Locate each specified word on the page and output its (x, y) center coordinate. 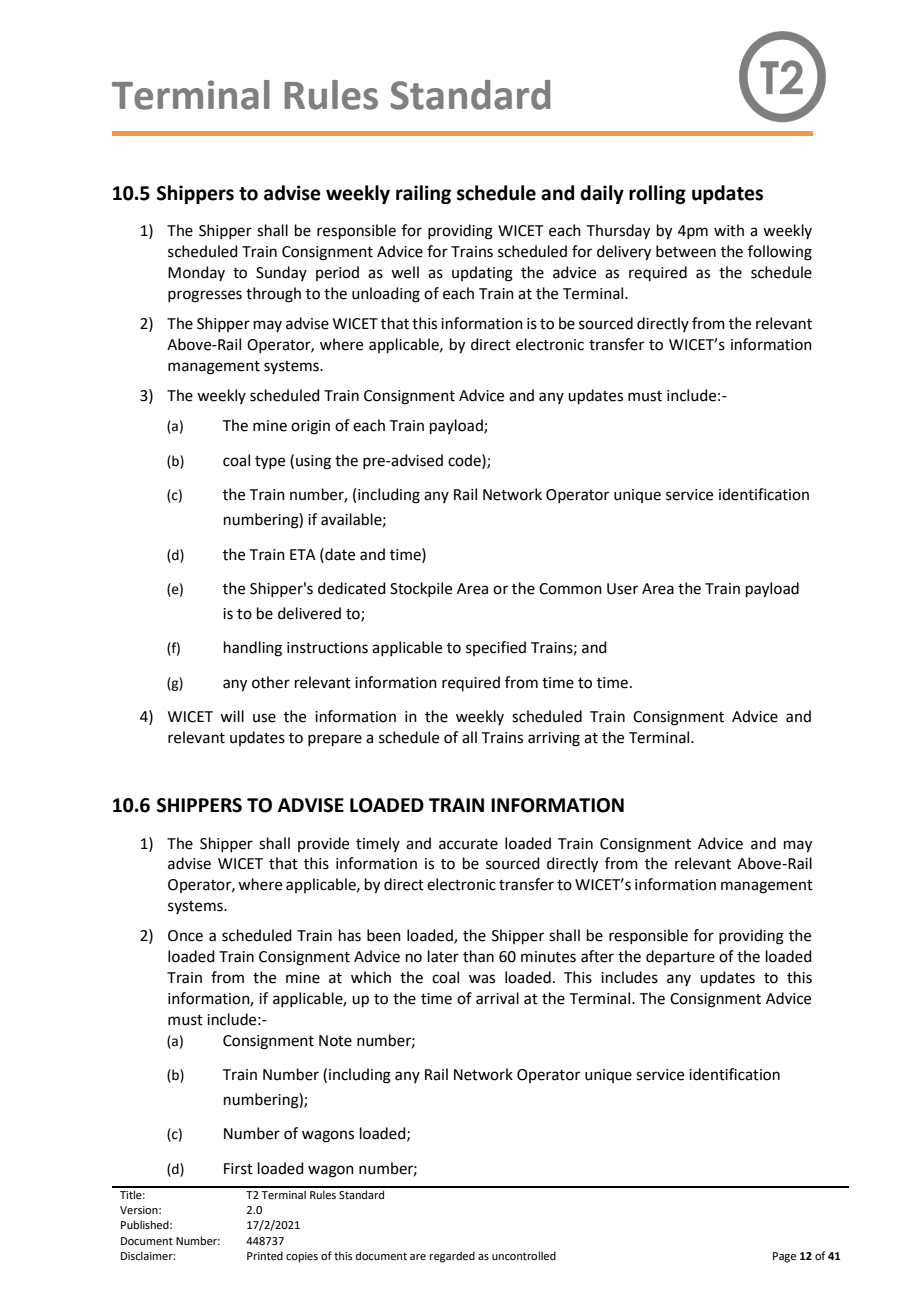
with (729, 230)
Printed (265, 1255)
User (622, 589)
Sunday (281, 273)
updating (482, 274)
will (232, 716)
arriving (554, 739)
